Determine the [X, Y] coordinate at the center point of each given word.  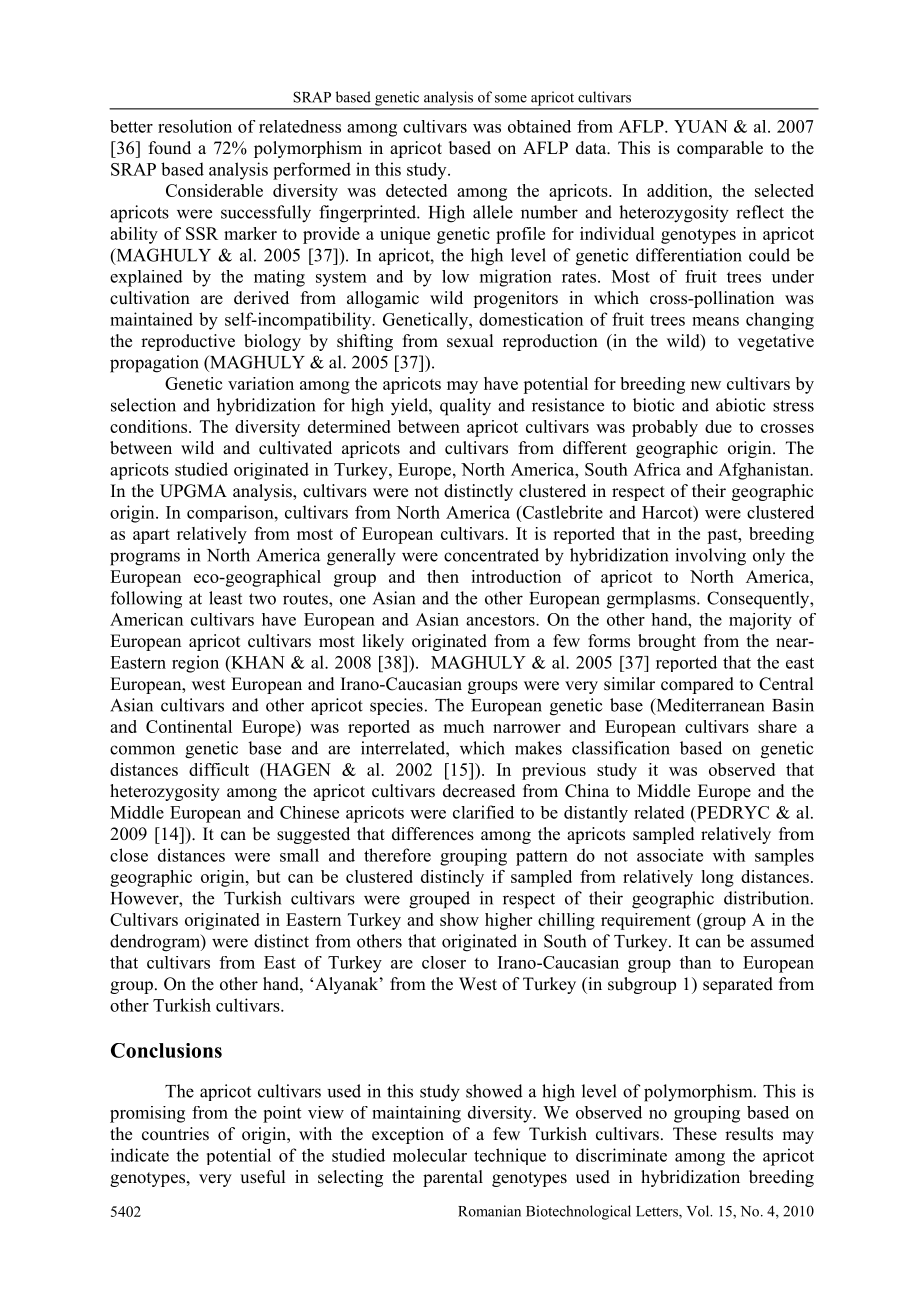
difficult [219, 769]
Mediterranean [709, 706]
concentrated [491, 555]
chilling [566, 921]
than [695, 962]
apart [151, 536]
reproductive [188, 342]
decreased [479, 791]
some [511, 99]
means [715, 321]
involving [710, 557]
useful [262, 1177]
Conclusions [166, 1050]
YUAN [701, 126]
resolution [195, 126]
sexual [470, 341]
